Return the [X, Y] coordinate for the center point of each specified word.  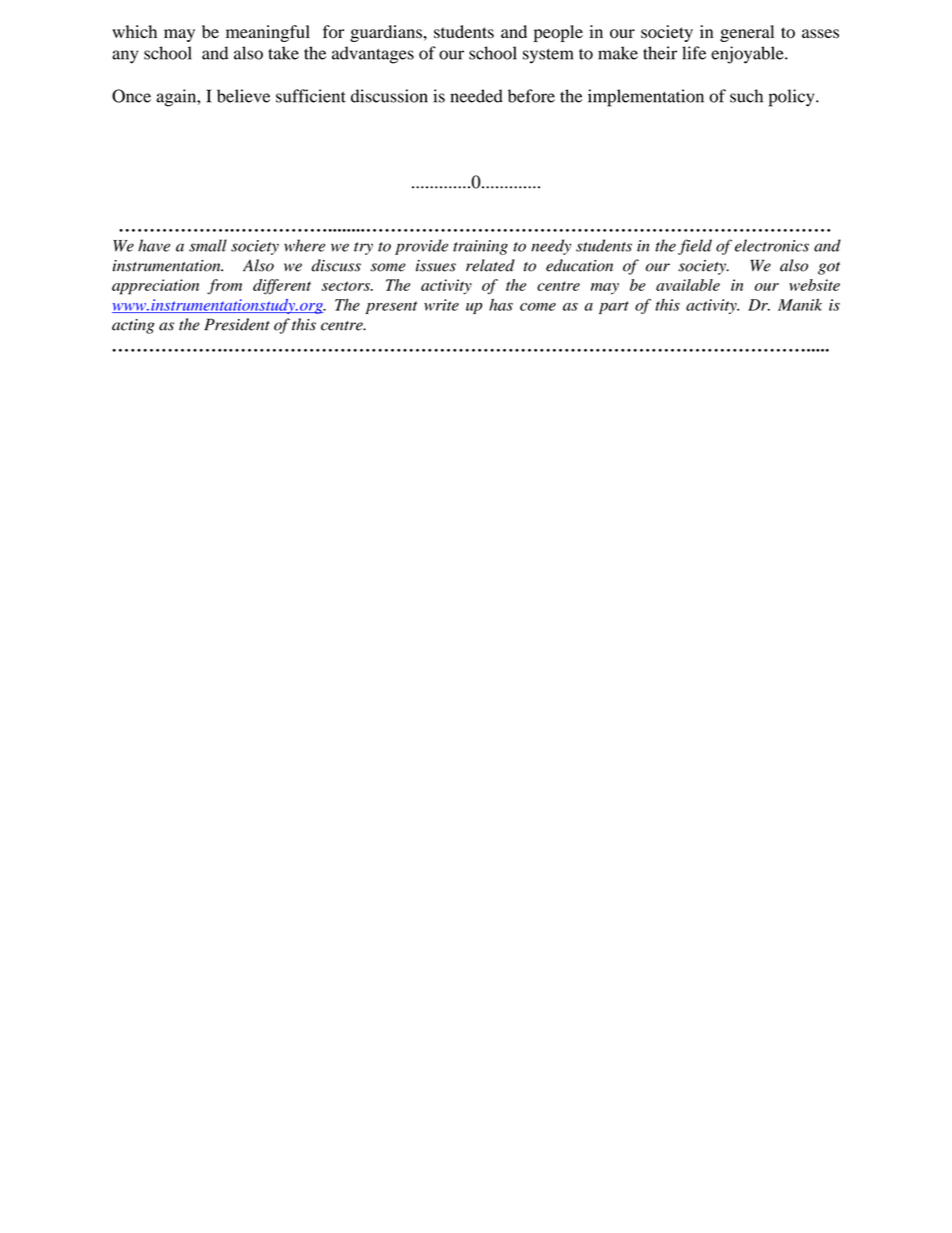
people [558, 33]
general [747, 33]
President [237, 324]
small [208, 245]
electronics [772, 245]
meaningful [268, 33]
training [480, 247]
